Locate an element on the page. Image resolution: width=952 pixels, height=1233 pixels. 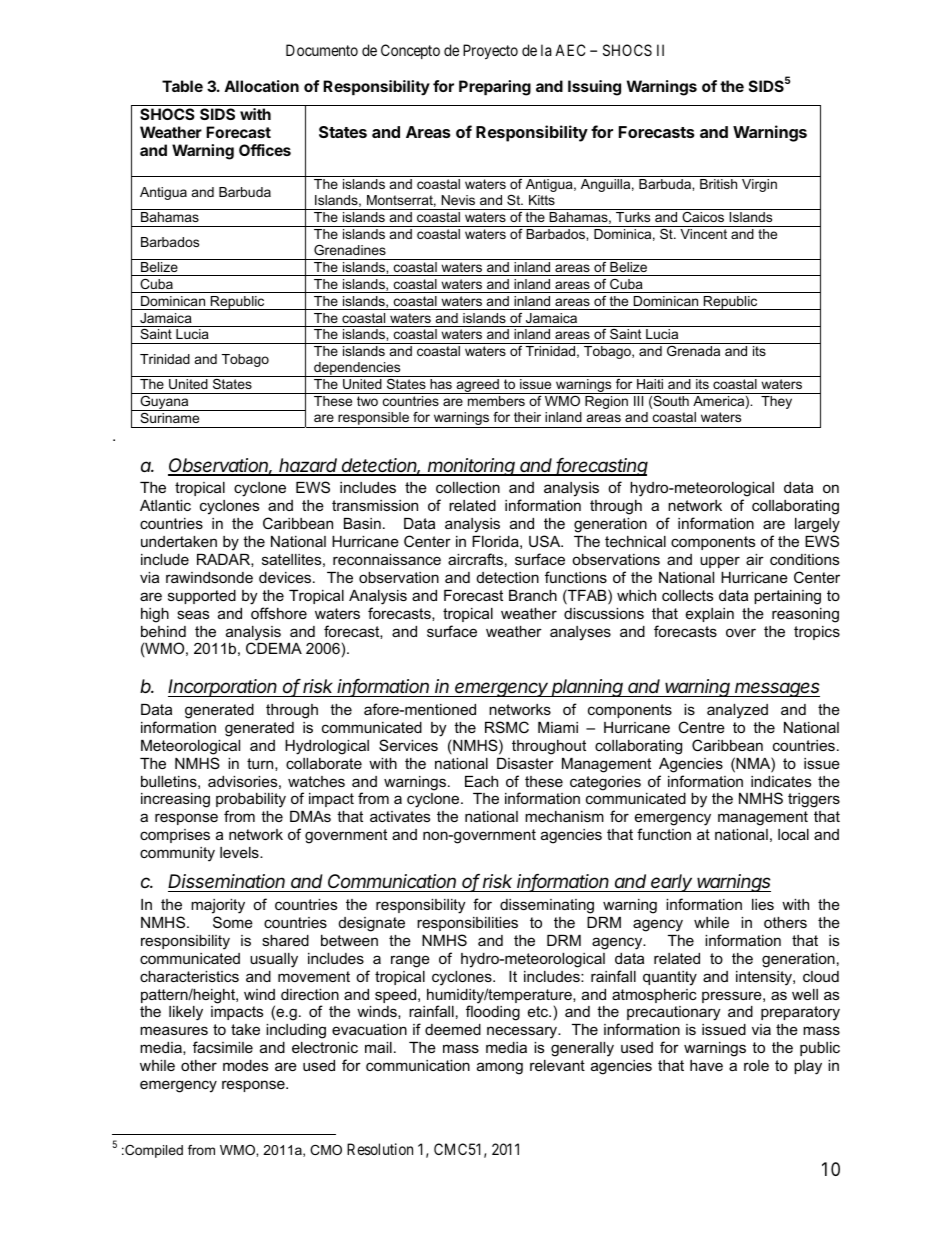
supported is located at coordinates (202, 597).
